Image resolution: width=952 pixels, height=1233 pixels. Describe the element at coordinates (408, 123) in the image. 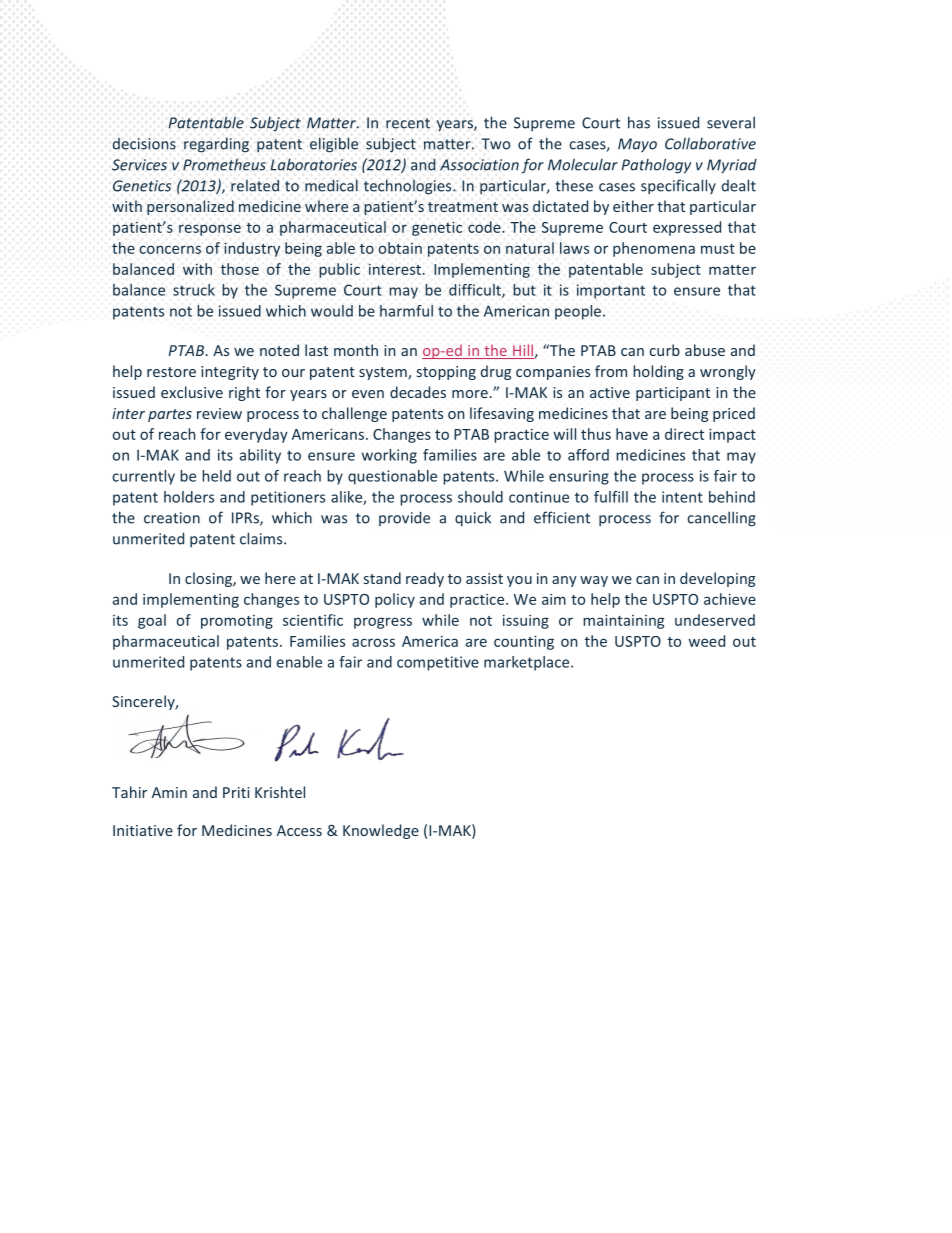

I see `recent` at that location.
